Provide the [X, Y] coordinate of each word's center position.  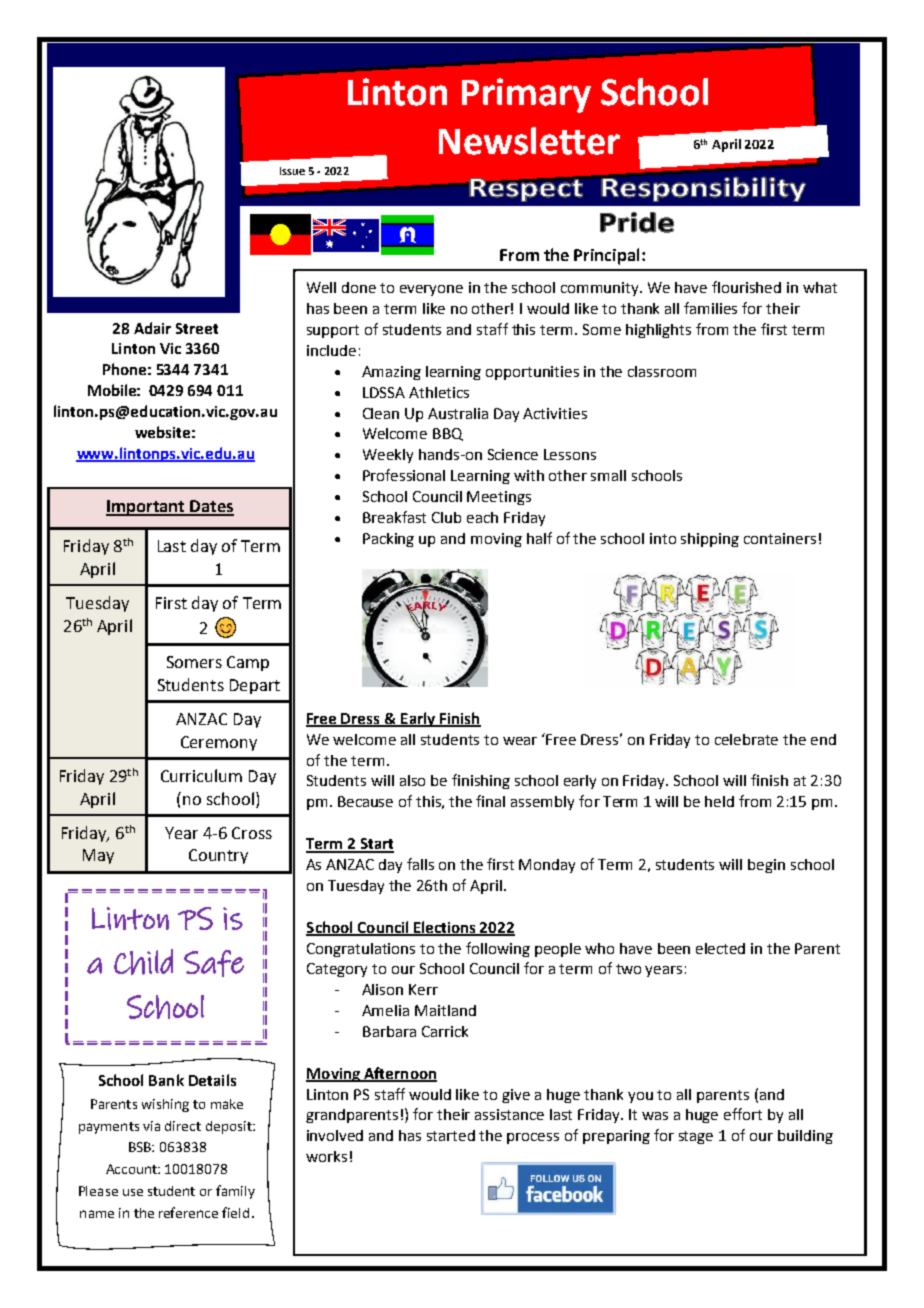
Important [146, 508]
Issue [292, 171]
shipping [710, 540]
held [719, 801]
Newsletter [529, 141]
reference [188, 1212]
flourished [746, 287]
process [533, 1138]
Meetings [499, 498]
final [490, 801]
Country [218, 856]
